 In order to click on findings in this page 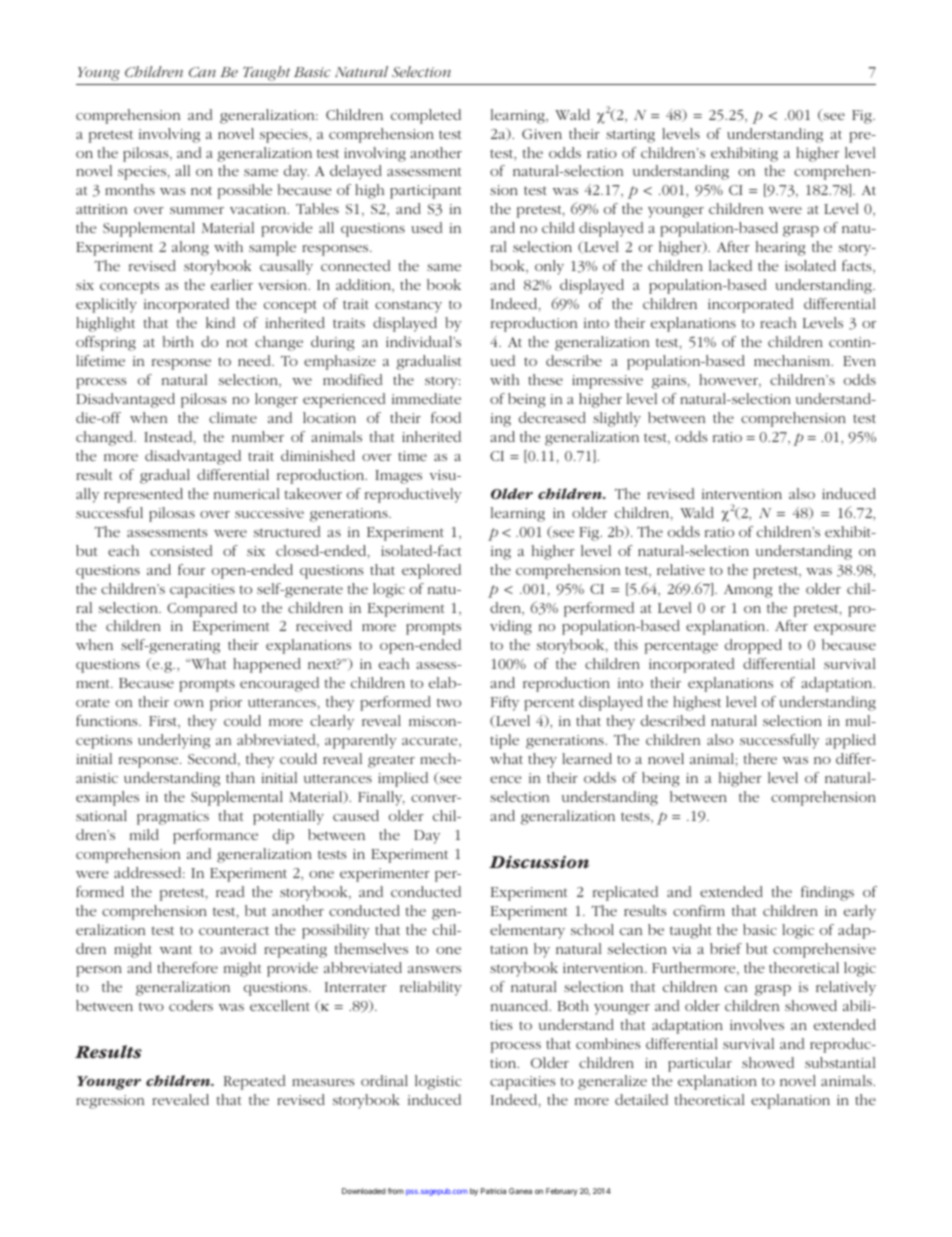, I will do `click(827, 893)`.
